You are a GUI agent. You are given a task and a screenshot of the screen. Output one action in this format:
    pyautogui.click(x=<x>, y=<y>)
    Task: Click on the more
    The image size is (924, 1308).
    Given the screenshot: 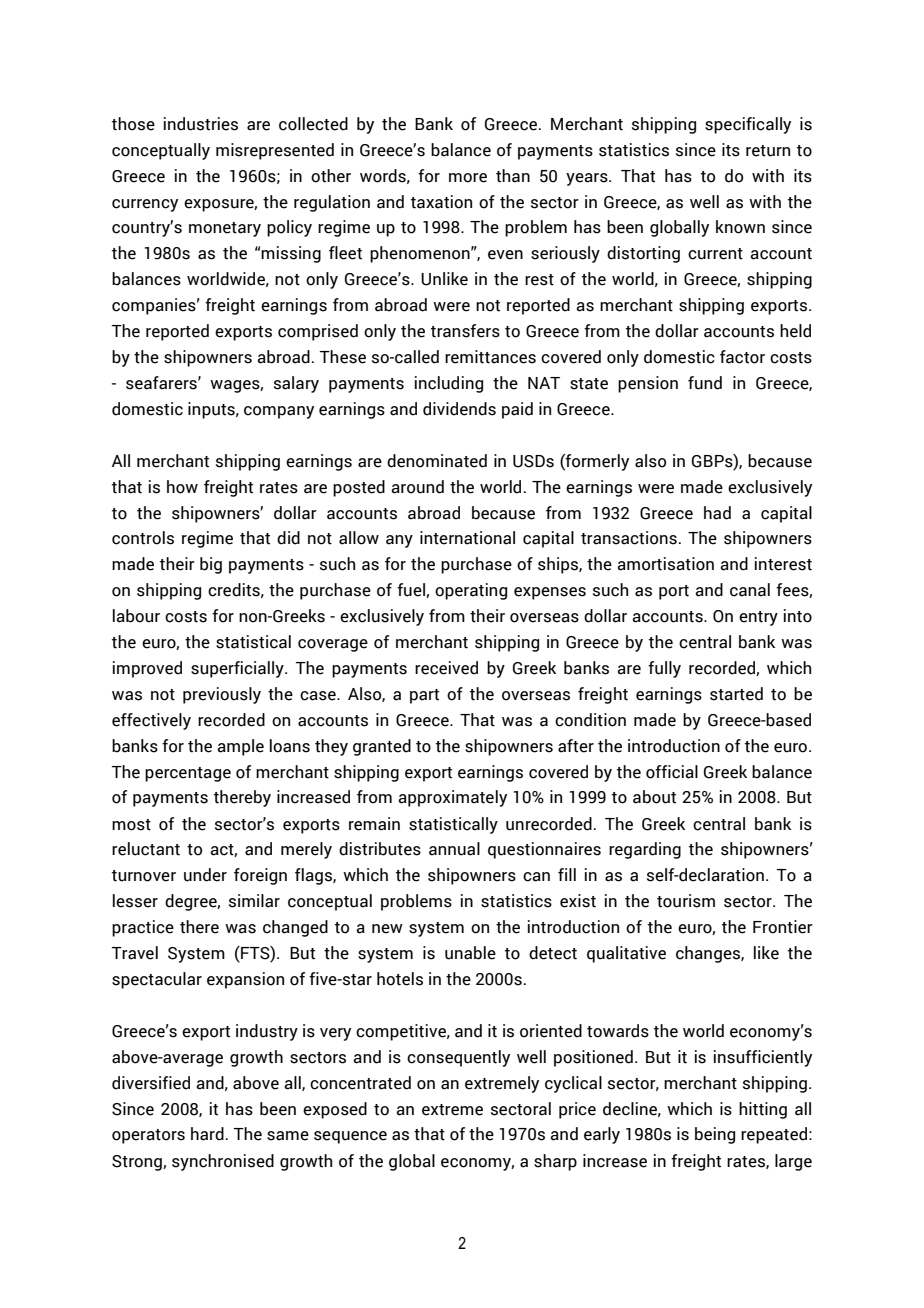 What is the action you would take?
    pyautogui.click(x=468, y=178)
